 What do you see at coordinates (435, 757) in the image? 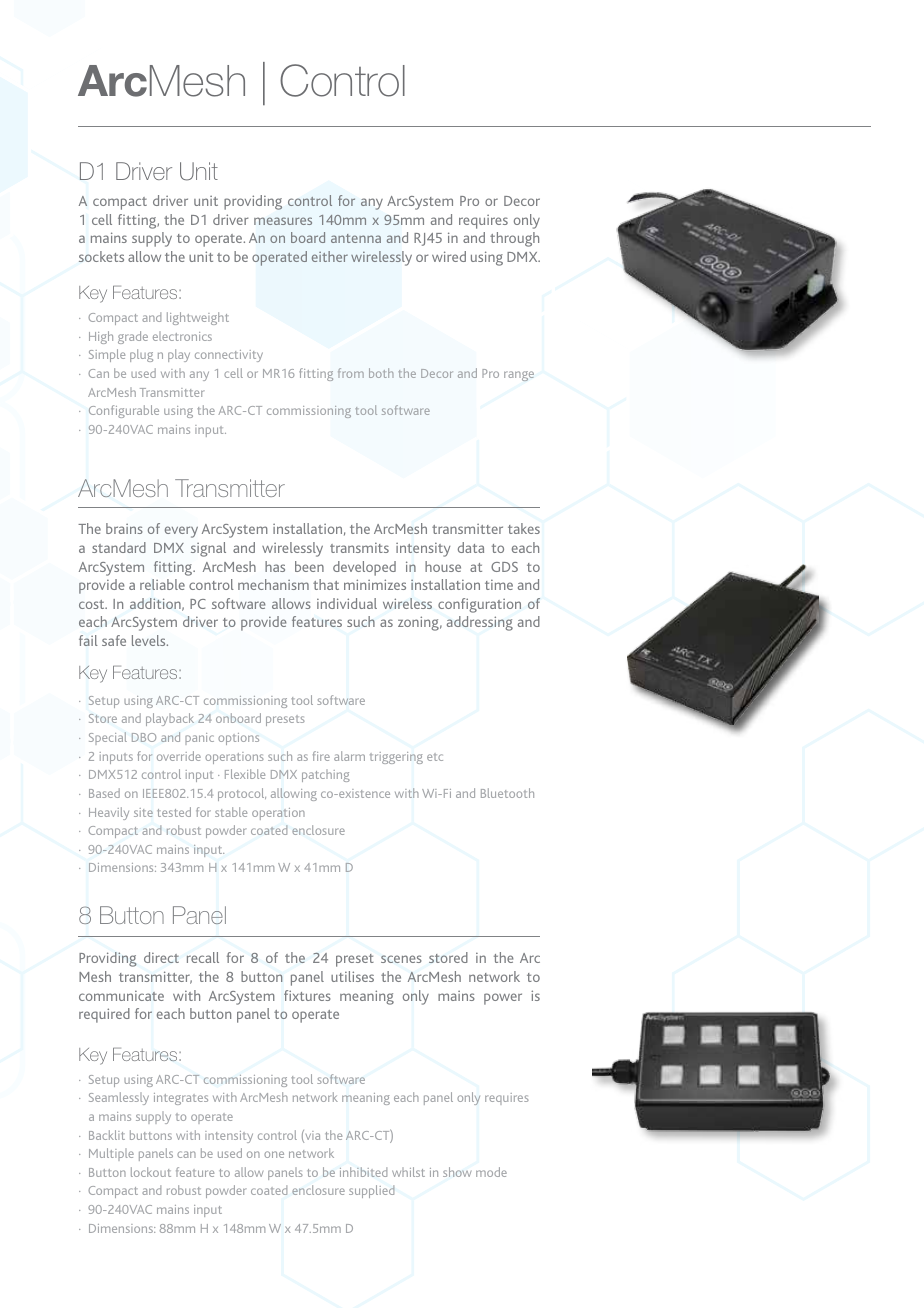
I see `etc` at bounding box center [435, 757].
